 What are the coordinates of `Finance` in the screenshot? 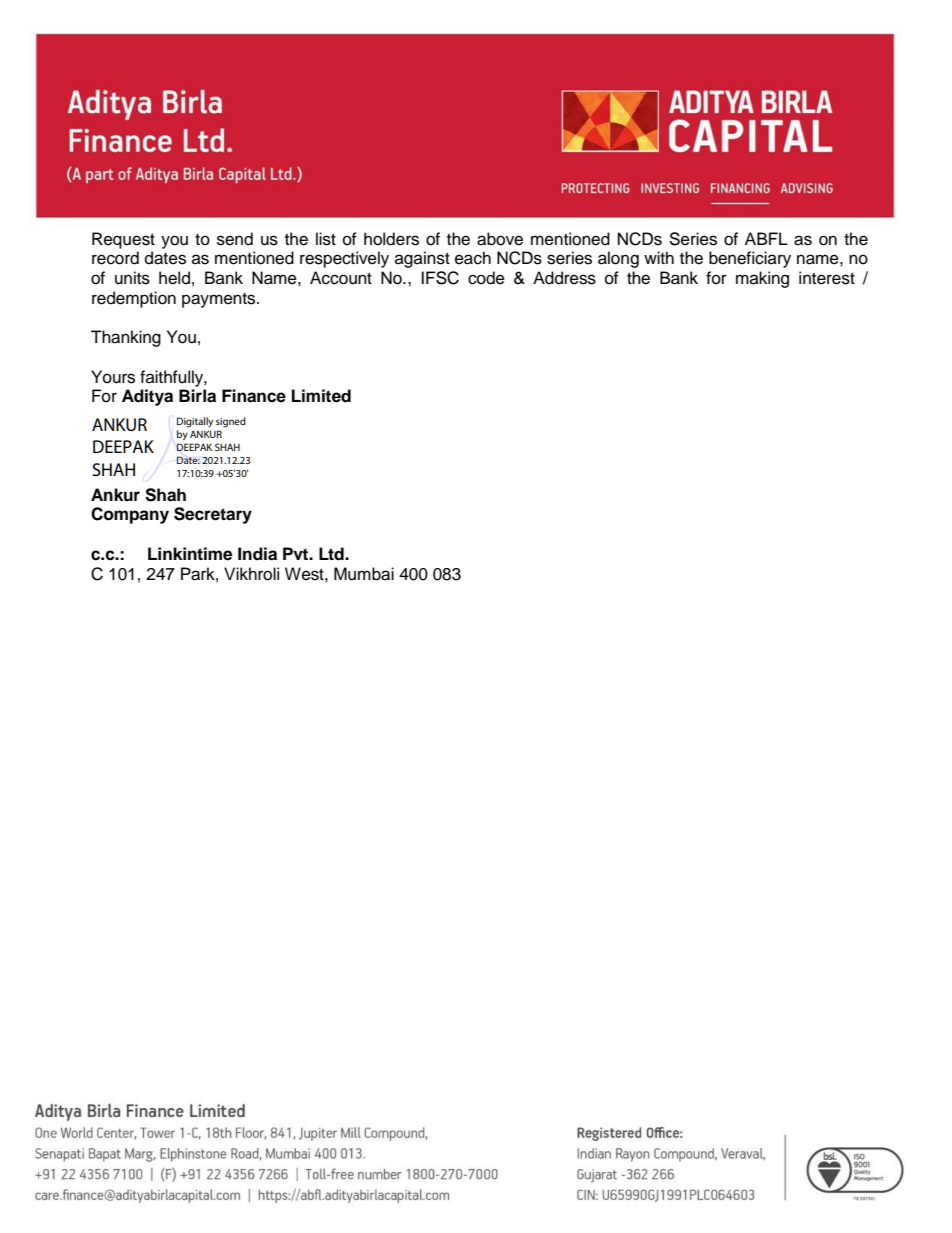 It's located at (254, 396).
